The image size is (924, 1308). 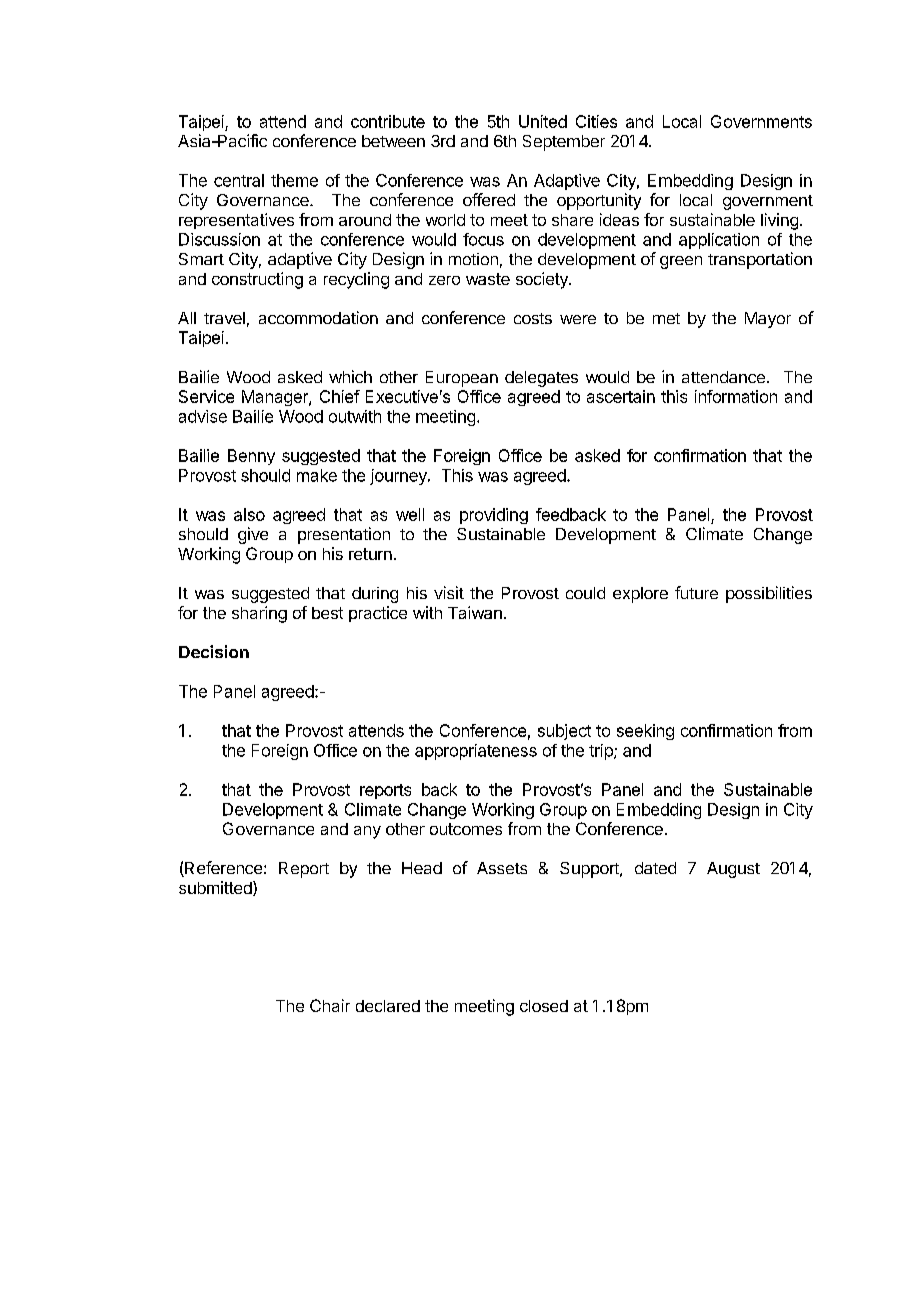 I want to click on European, so click(x=462, y=379).
